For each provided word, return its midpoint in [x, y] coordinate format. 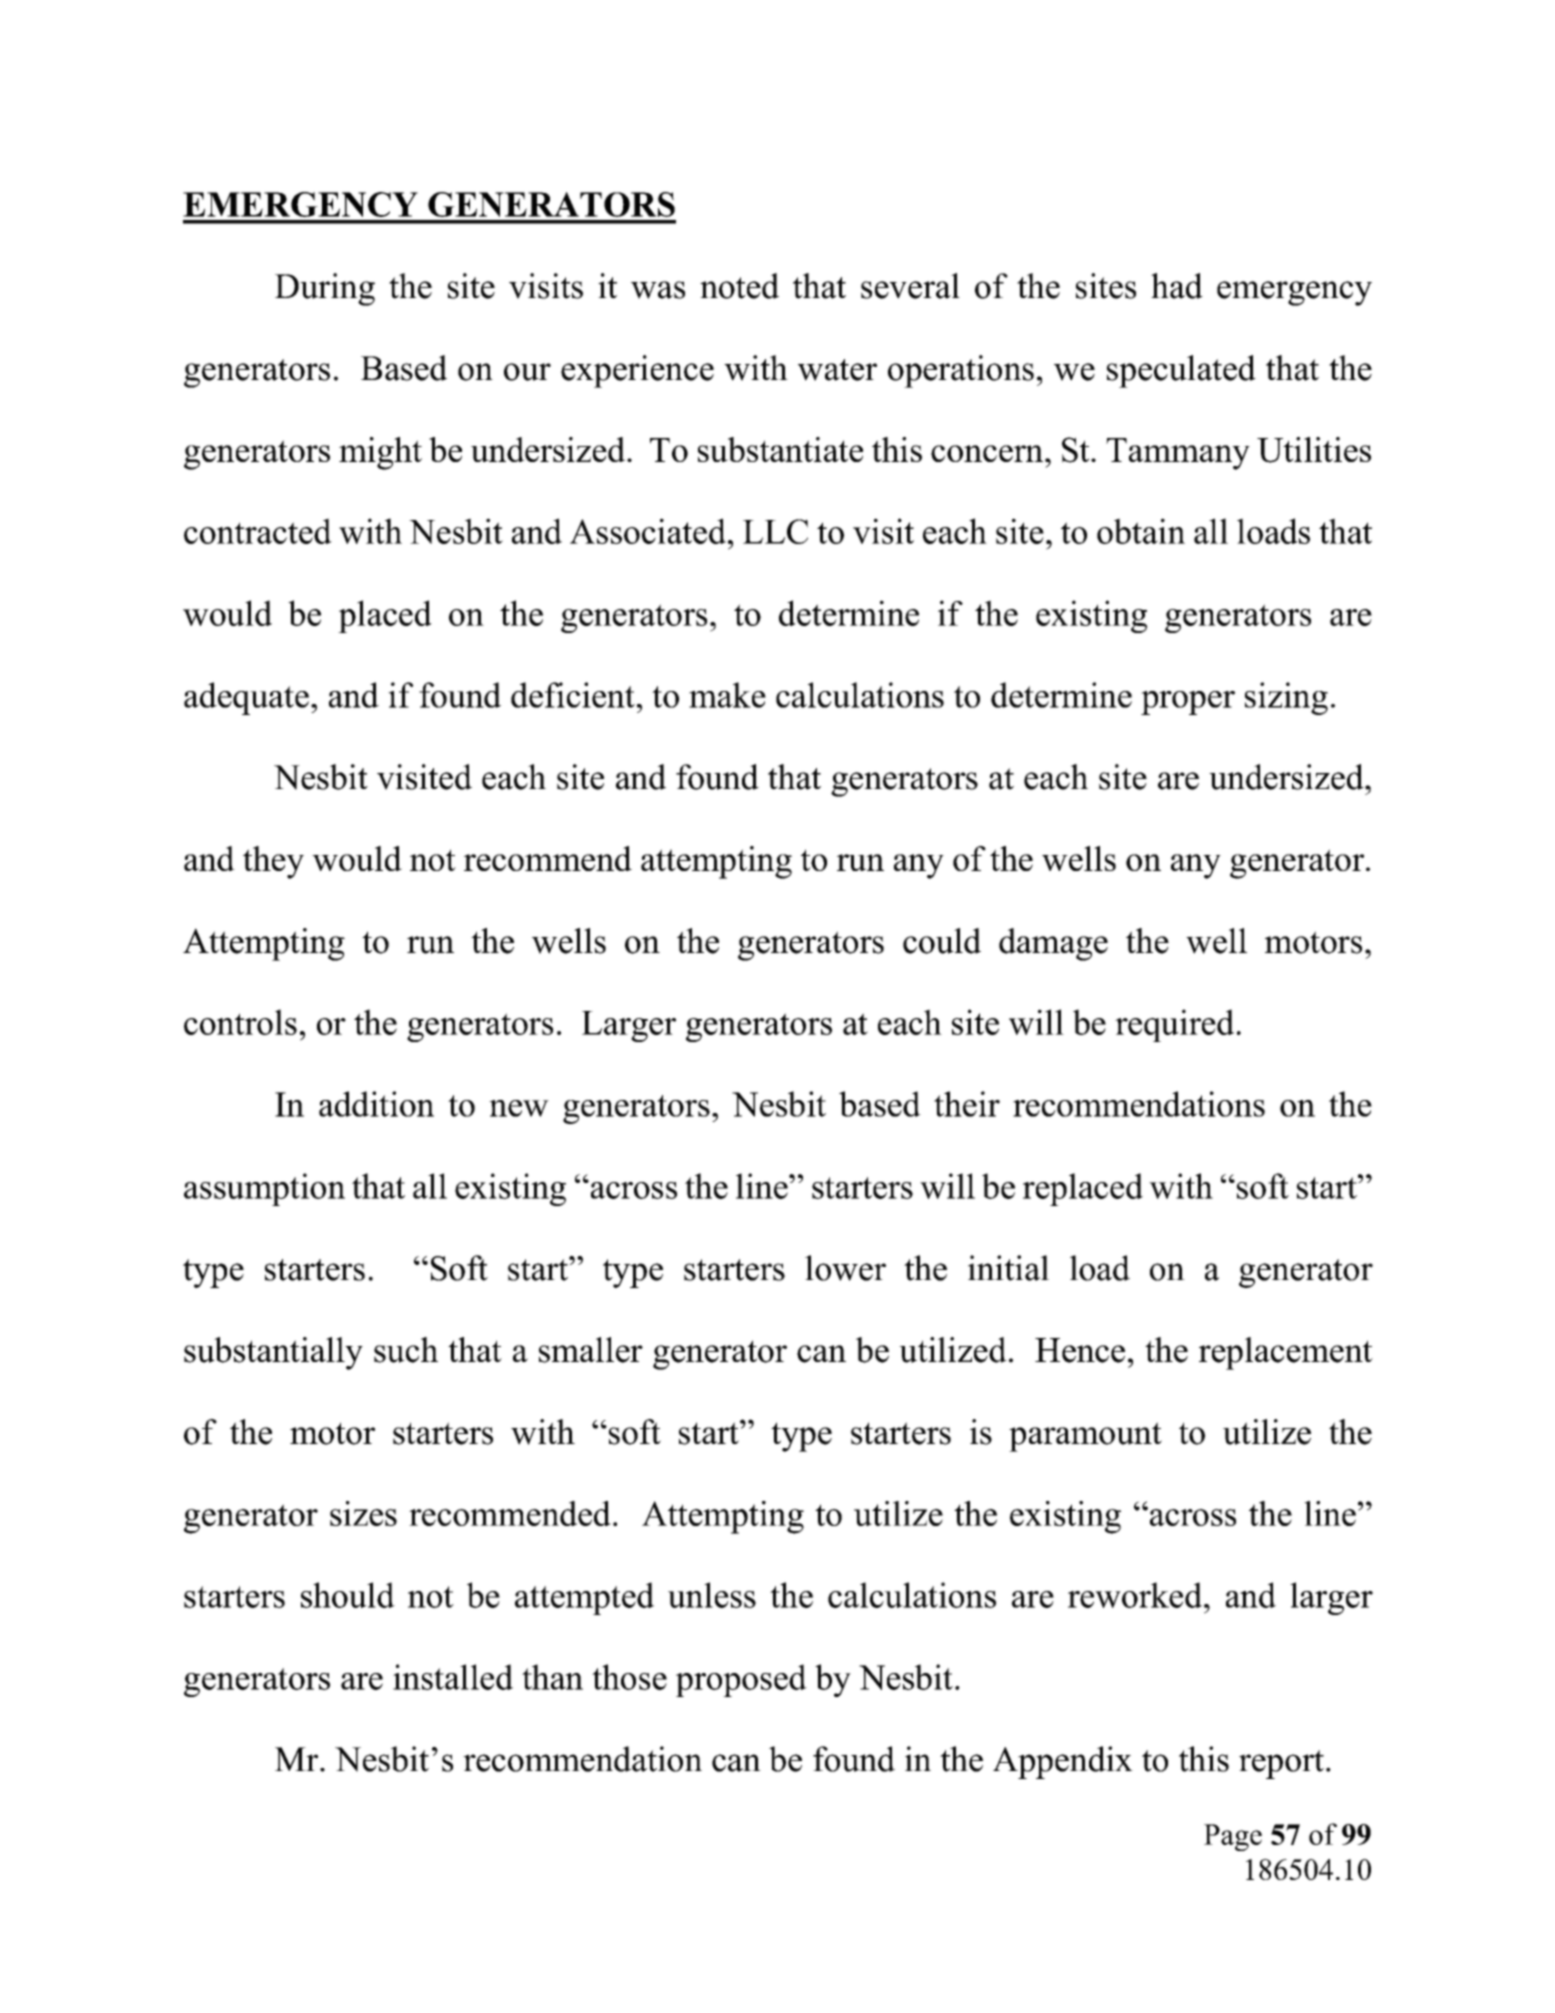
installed [453, 1677]
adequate [246, 698]
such [406, 1350]
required [1174, 1025]
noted [739, 286]
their [967, 1104]
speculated [1181, 371]
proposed [741, 1680]
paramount [1085, 1437]
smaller [591, 1350]
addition [376, 1104]
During [325, 289]
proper [1188, 703]
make [727, 695]
